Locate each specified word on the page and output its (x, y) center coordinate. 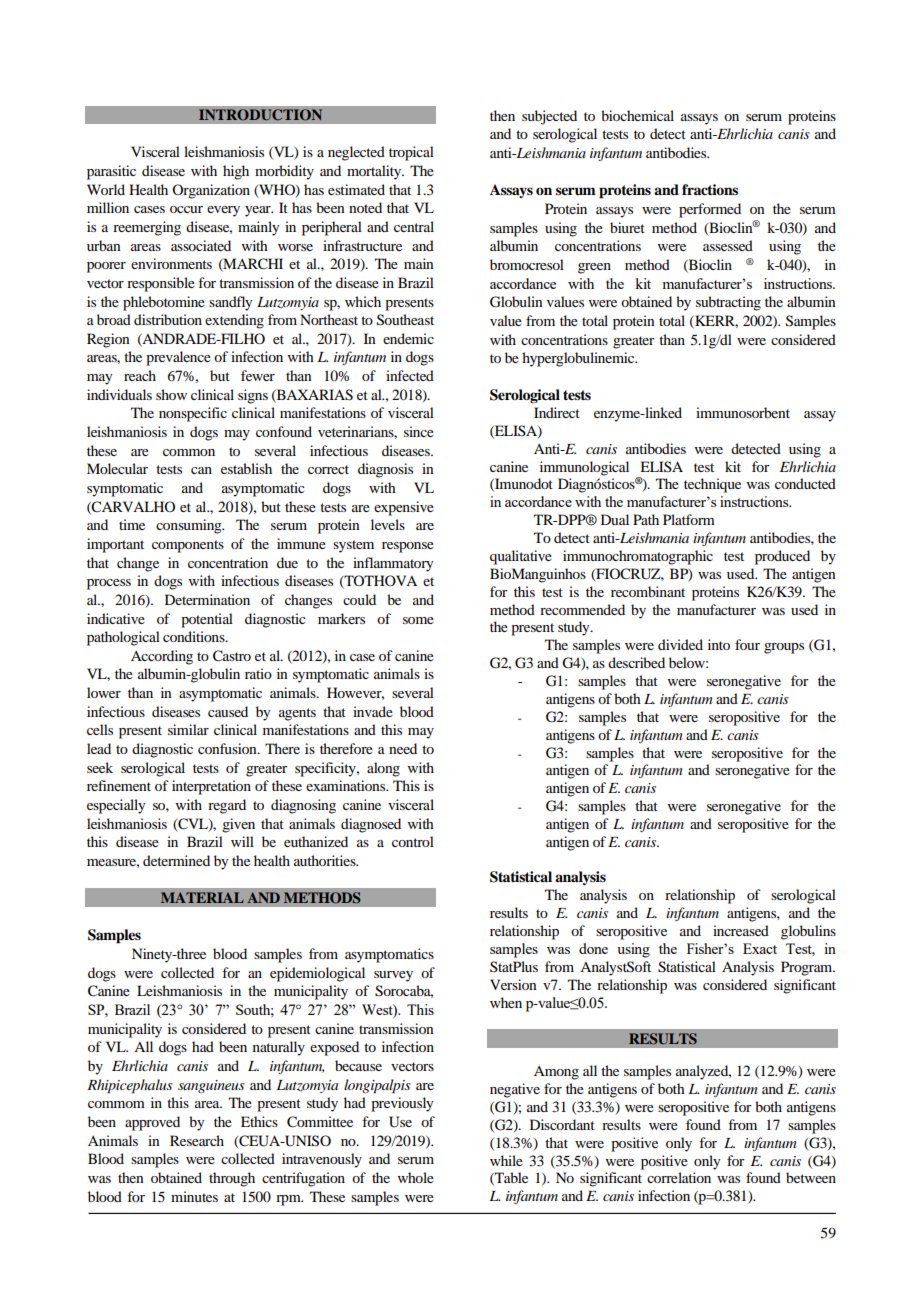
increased (741, 930)
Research (197, 1140)
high (236, 172)
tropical (411, 153)
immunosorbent (743, 412)
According (162, 657)
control (413, 841)
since (419, 431)
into (719, 644)
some (418, 620)
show (171, 394)
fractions (710, 189)
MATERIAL (202, 897)
